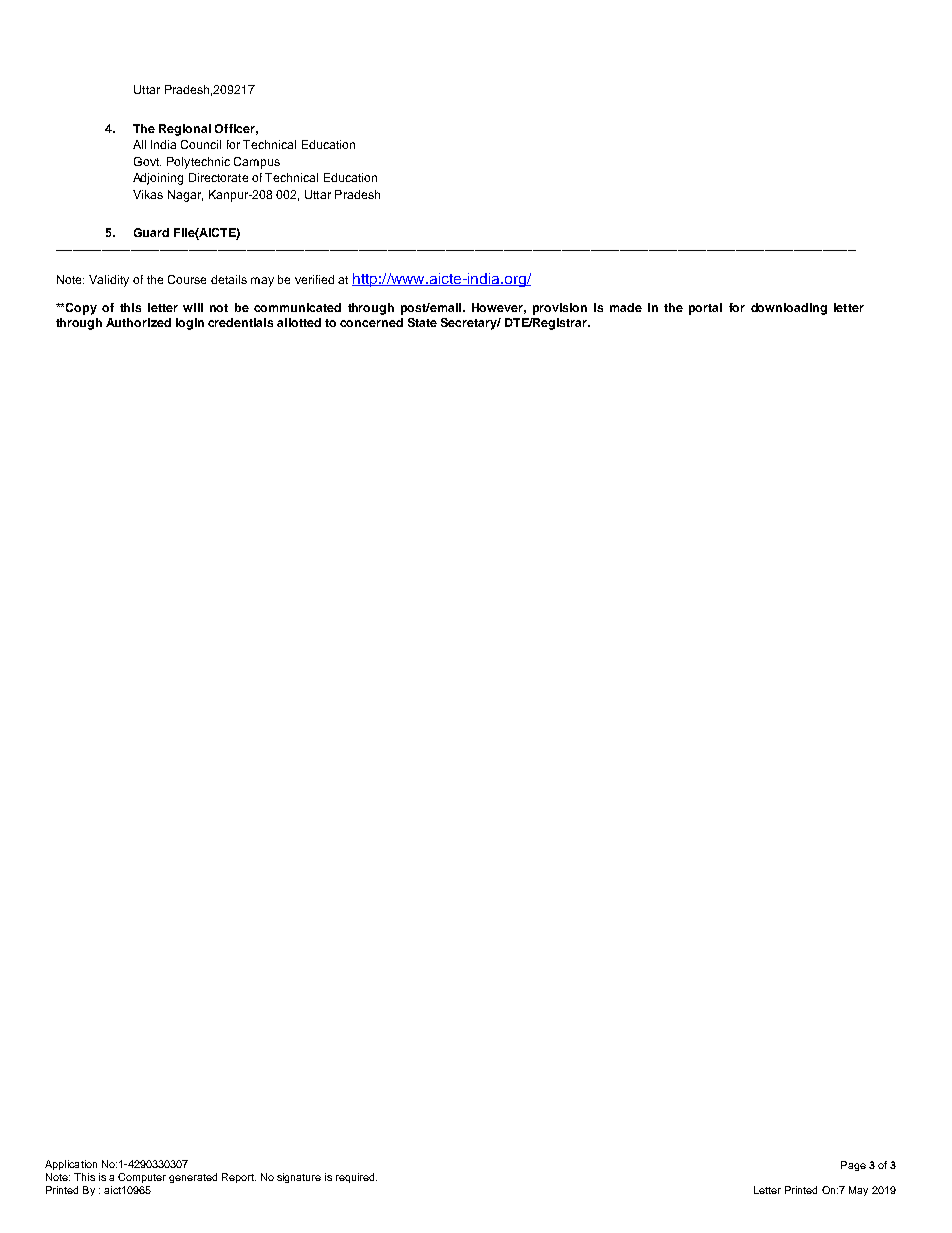 The height and width of the screenshot is (1233, 952). I want to click on Computer, so click(142, 1178).
